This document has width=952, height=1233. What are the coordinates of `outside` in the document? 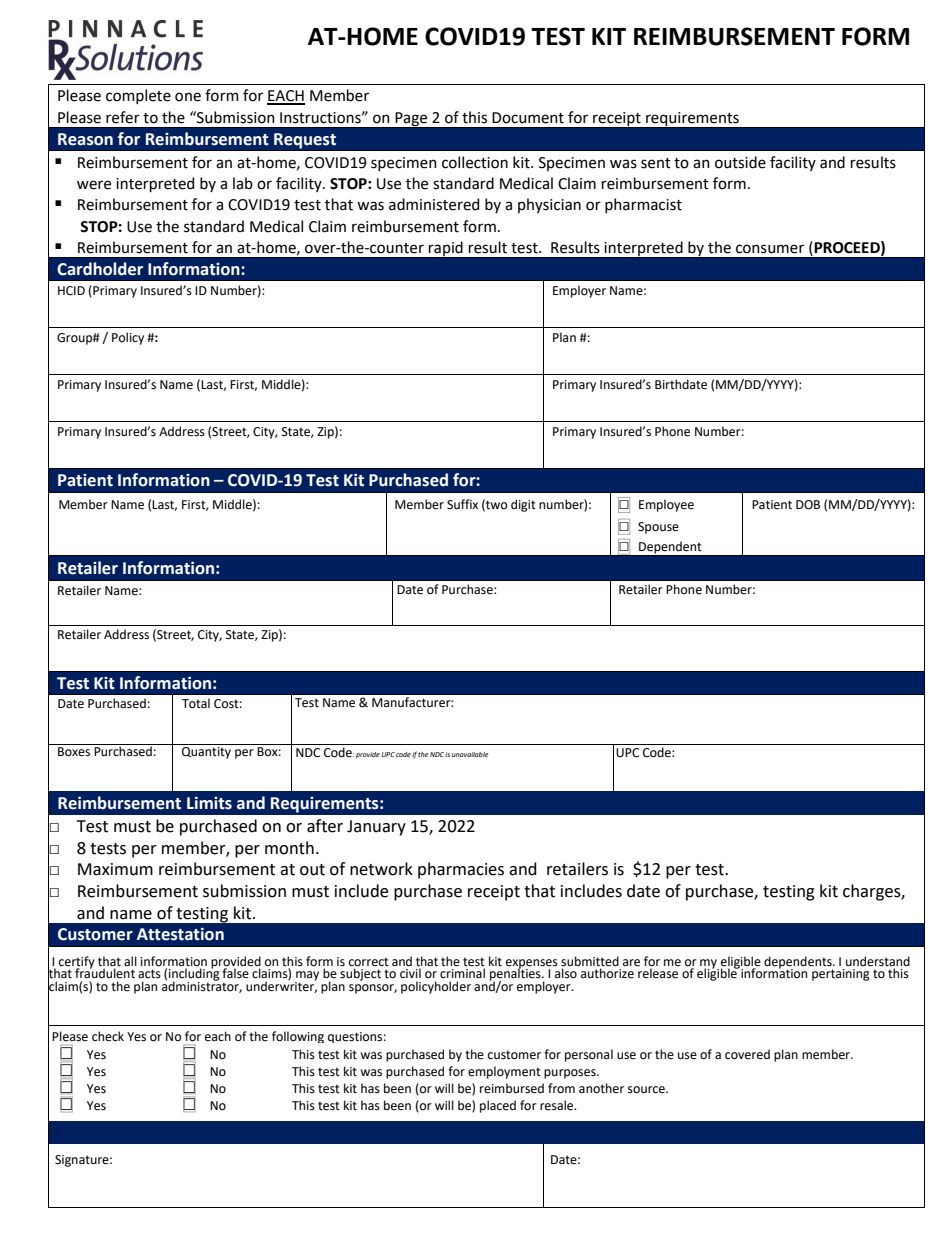 It's located at (740, 162).
